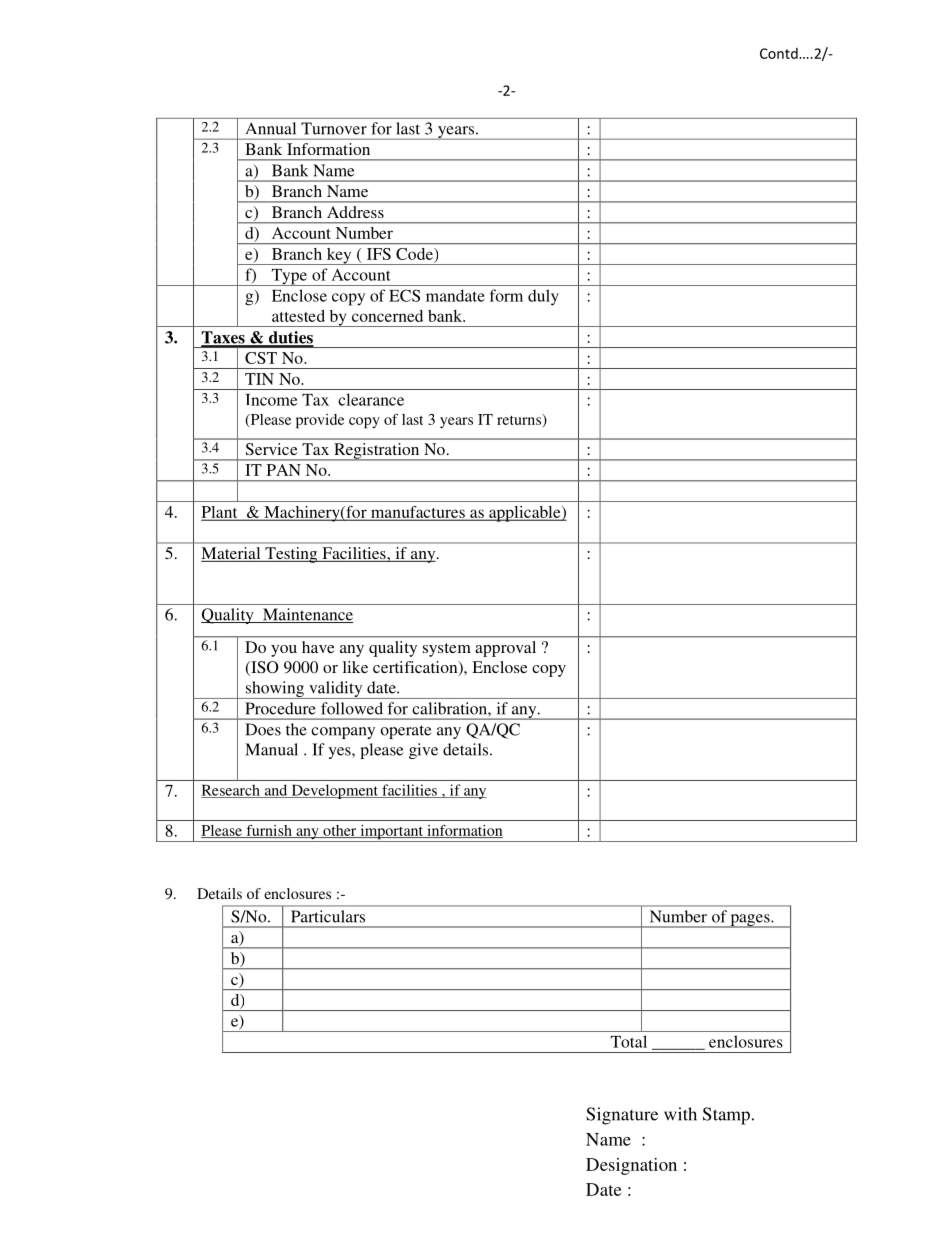 Image resolution: width=952 pixels, height=1233 pixels. I want to click on Address, so click(355, 212).
